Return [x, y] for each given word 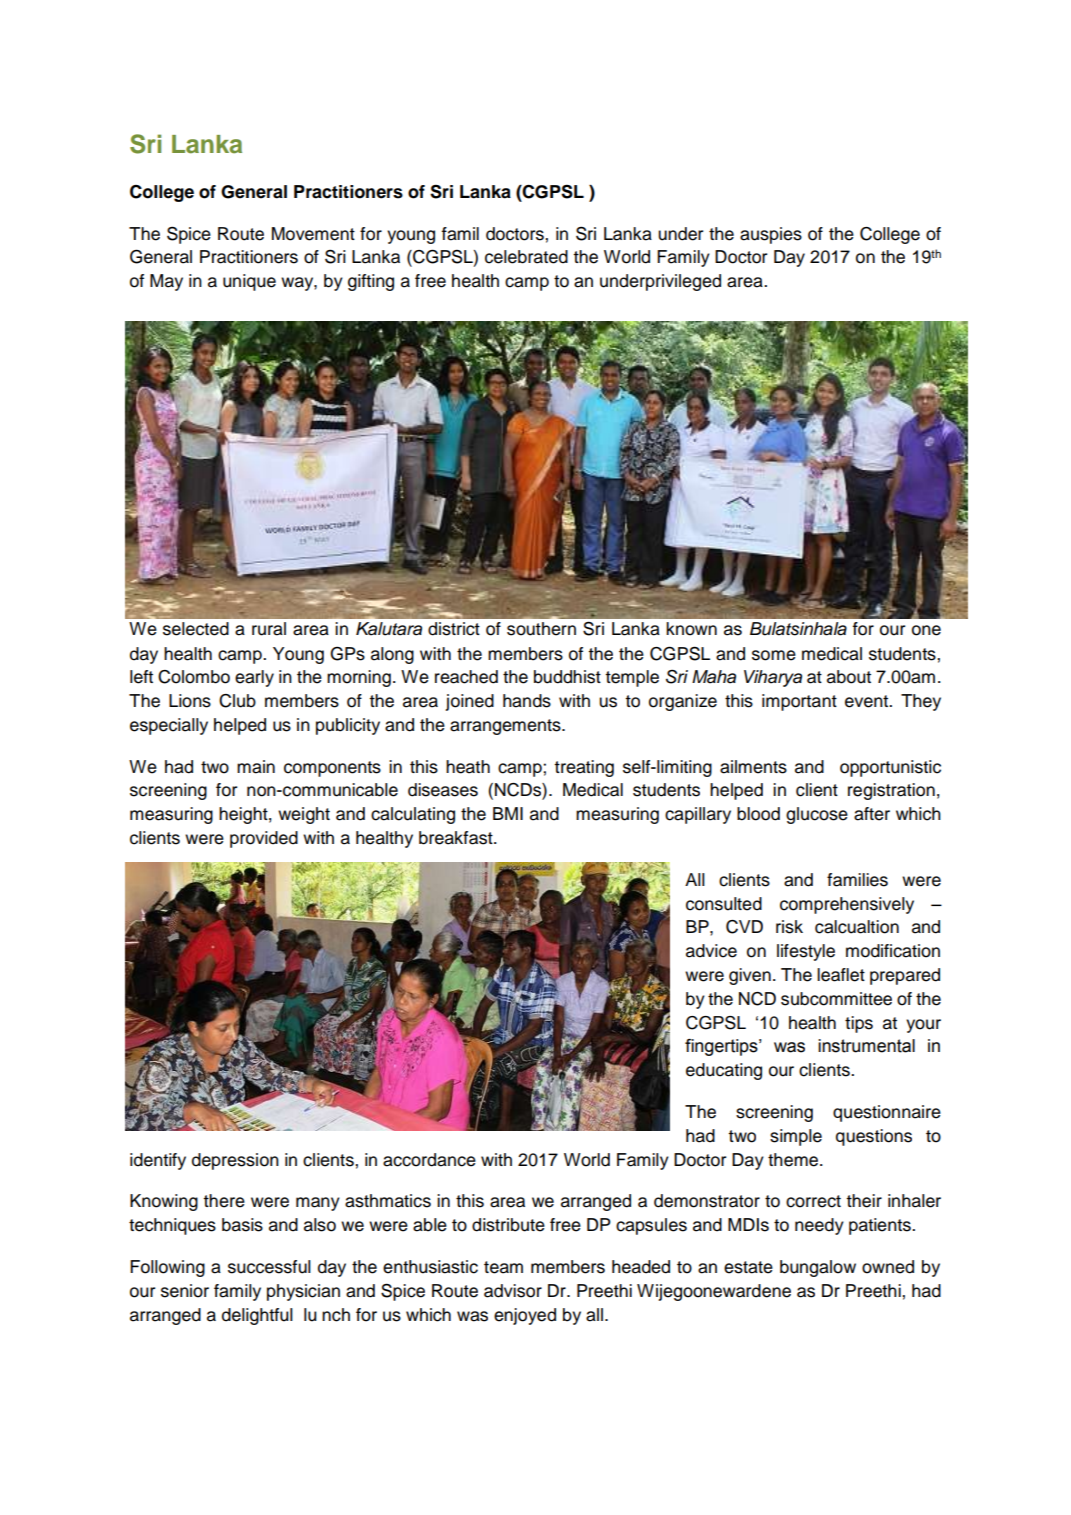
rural [269, 629]
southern [541, 629]
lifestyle [806, 952]
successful [269, 1267]
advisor [513, 1291]
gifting [371, 282]
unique [249, 282]
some [774, 655]
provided [264, 839]
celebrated [526, 257]
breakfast [457, 838]
